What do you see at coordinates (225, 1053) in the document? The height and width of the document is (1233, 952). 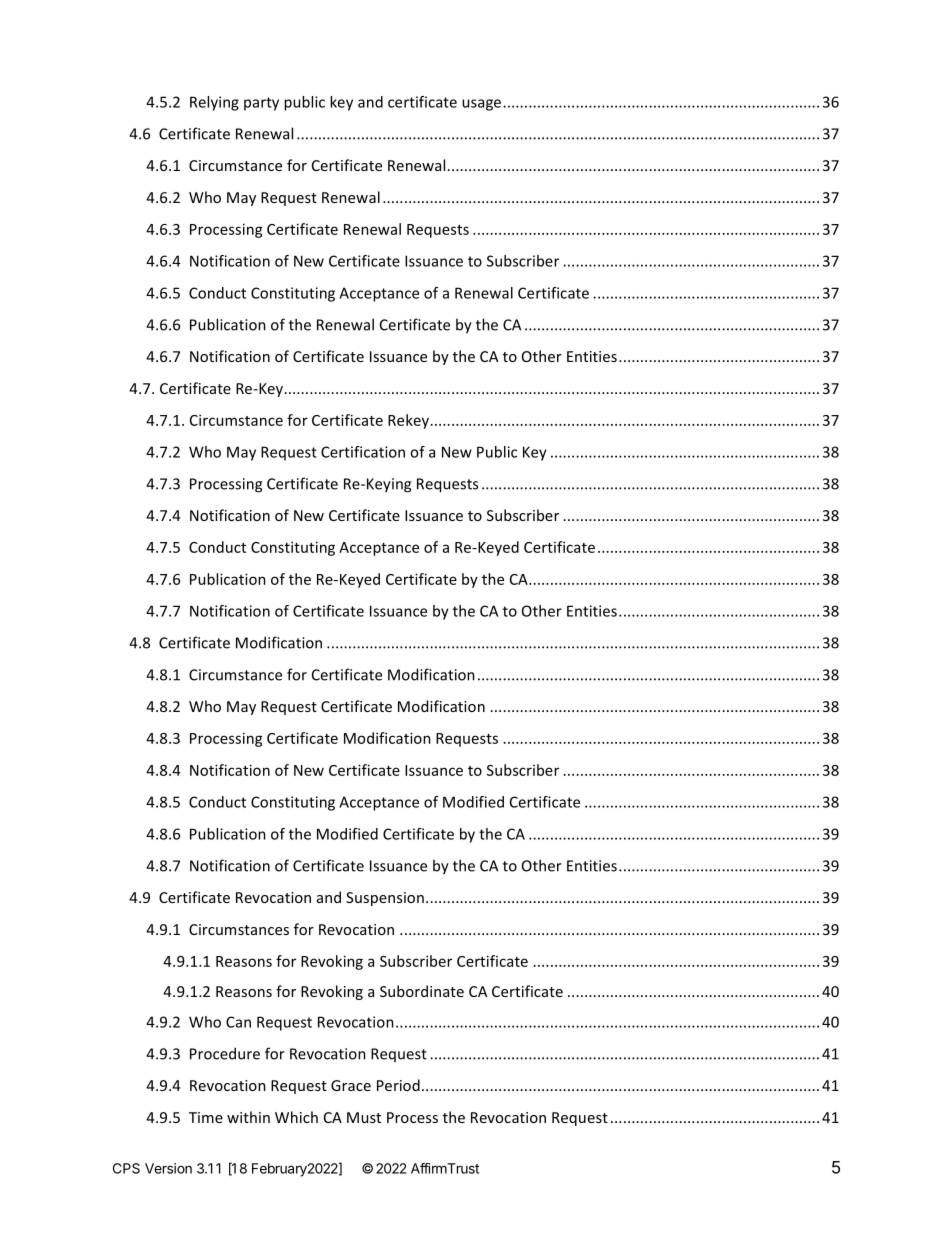 I see `Procedure` at bounding box center [225, 1053].
